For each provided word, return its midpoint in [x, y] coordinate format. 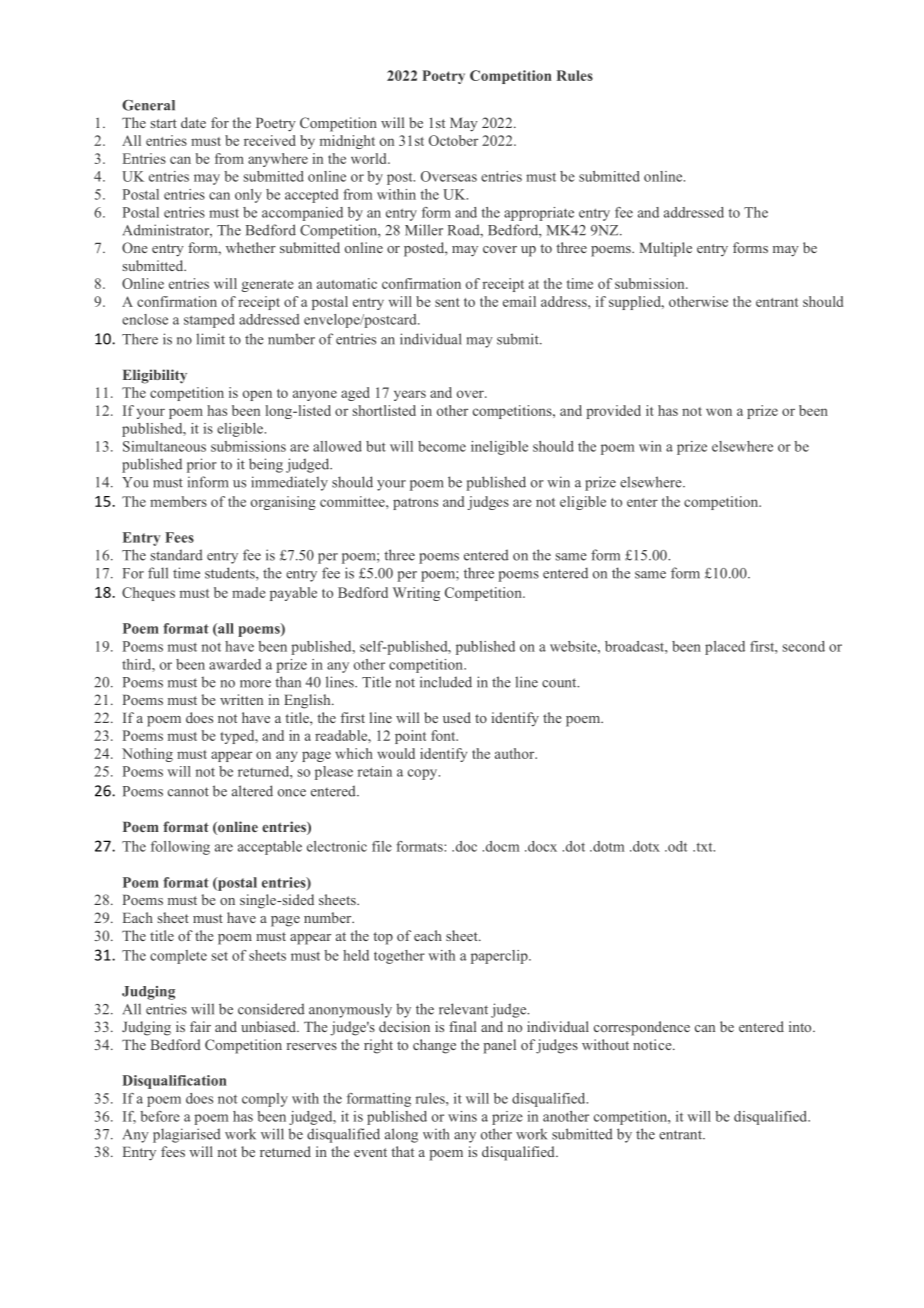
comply [265, 1100]
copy [424, 774]
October [453, 140]
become [442, 446]
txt [704, 847]
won [719, 412]
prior [202, 465]
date [193, 122]
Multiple [666, 249]
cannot [188, 792]
